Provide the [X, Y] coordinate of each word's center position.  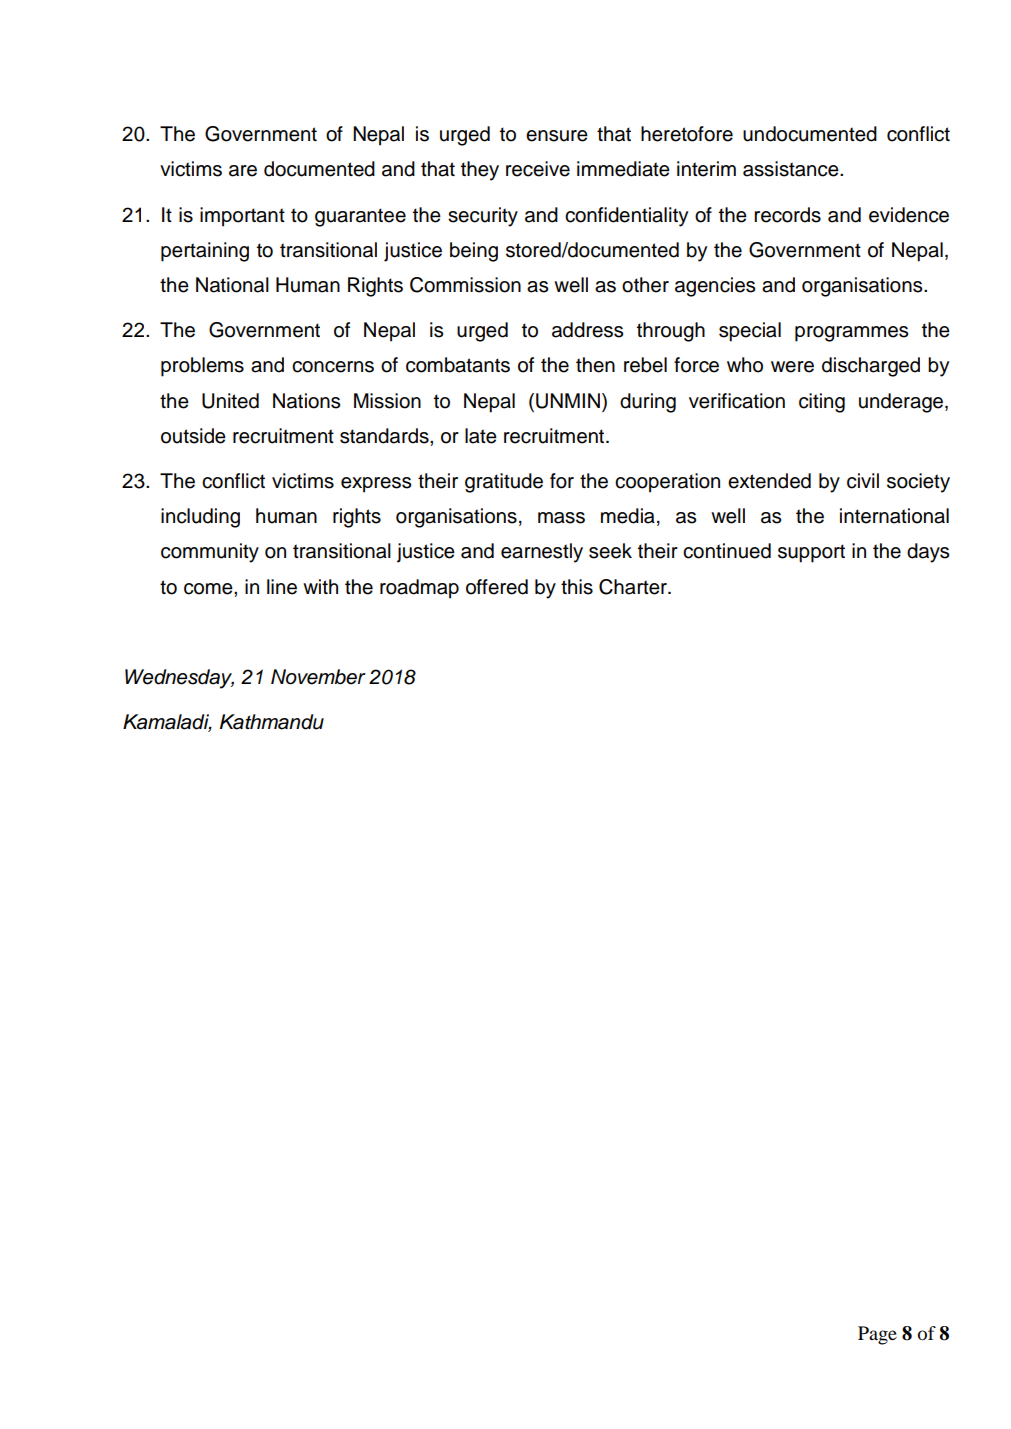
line [282, 587]
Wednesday [179, 679]
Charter [634, 587]
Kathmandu [272, 722]
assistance [792, 169]
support [811, 553]
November [318, 677]
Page [877, 1335]
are [243, 171]
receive [538, 169]
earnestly [542, 553]
